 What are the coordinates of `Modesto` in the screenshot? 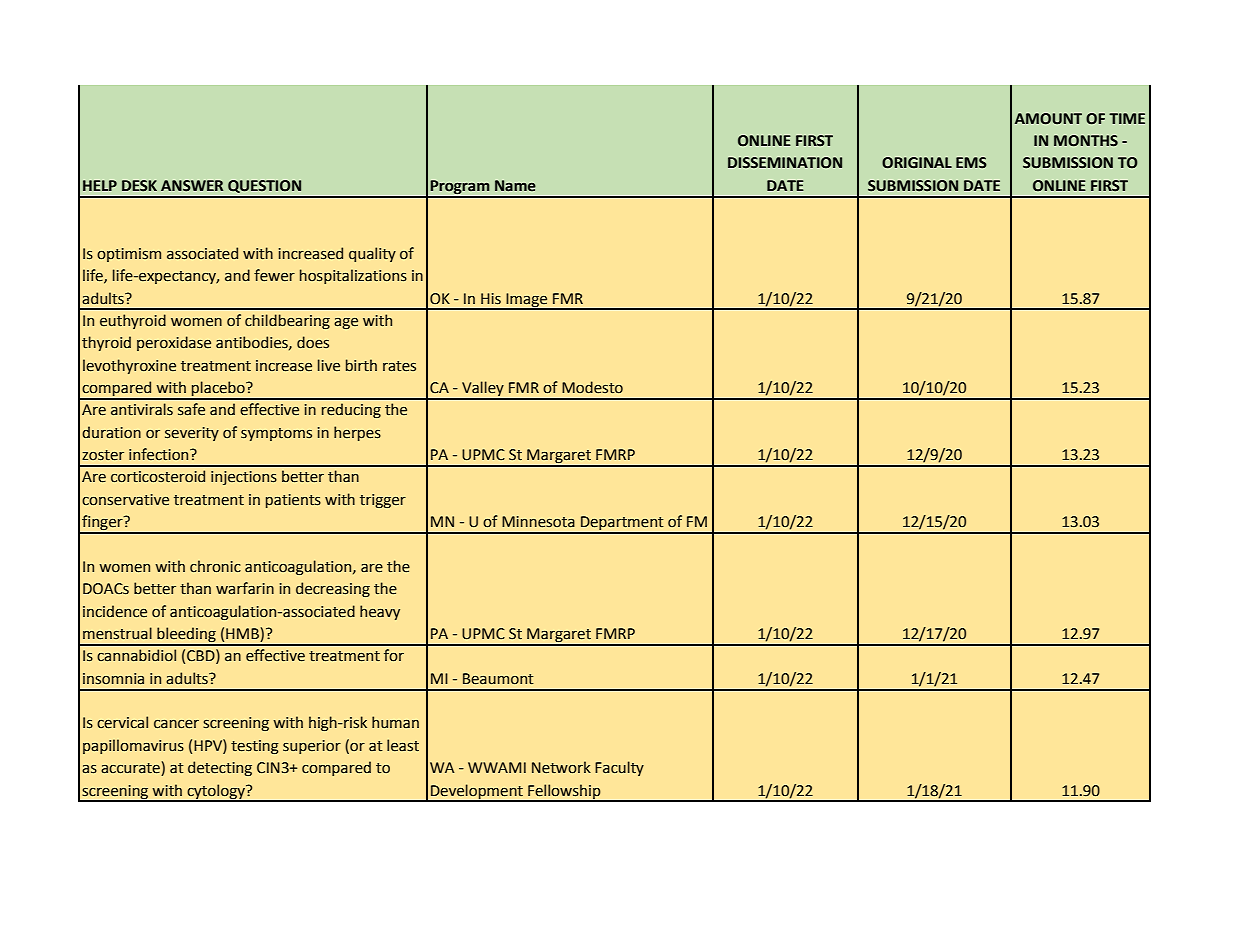 It's located at (592, 387).
